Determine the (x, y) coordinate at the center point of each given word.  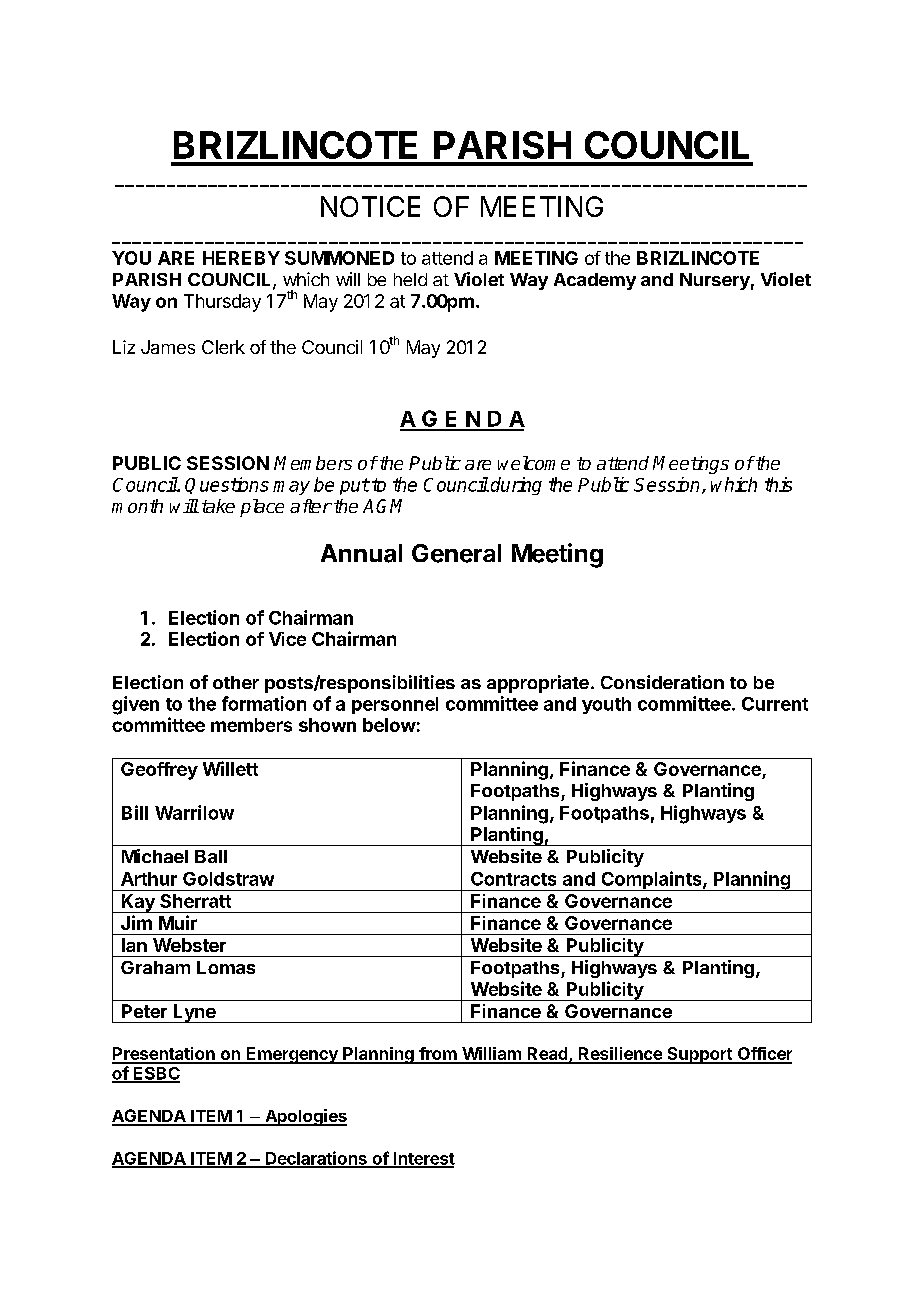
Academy (595, 281)
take (218, 506)
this (778, 484)
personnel (395, 705)
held (410, 279)
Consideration (662, 682)
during (516, 486)
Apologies (305, 1117)
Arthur (149, 879)
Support (699, 1055)
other (236, 682)
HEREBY (241, 258)
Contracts (513, 879)
